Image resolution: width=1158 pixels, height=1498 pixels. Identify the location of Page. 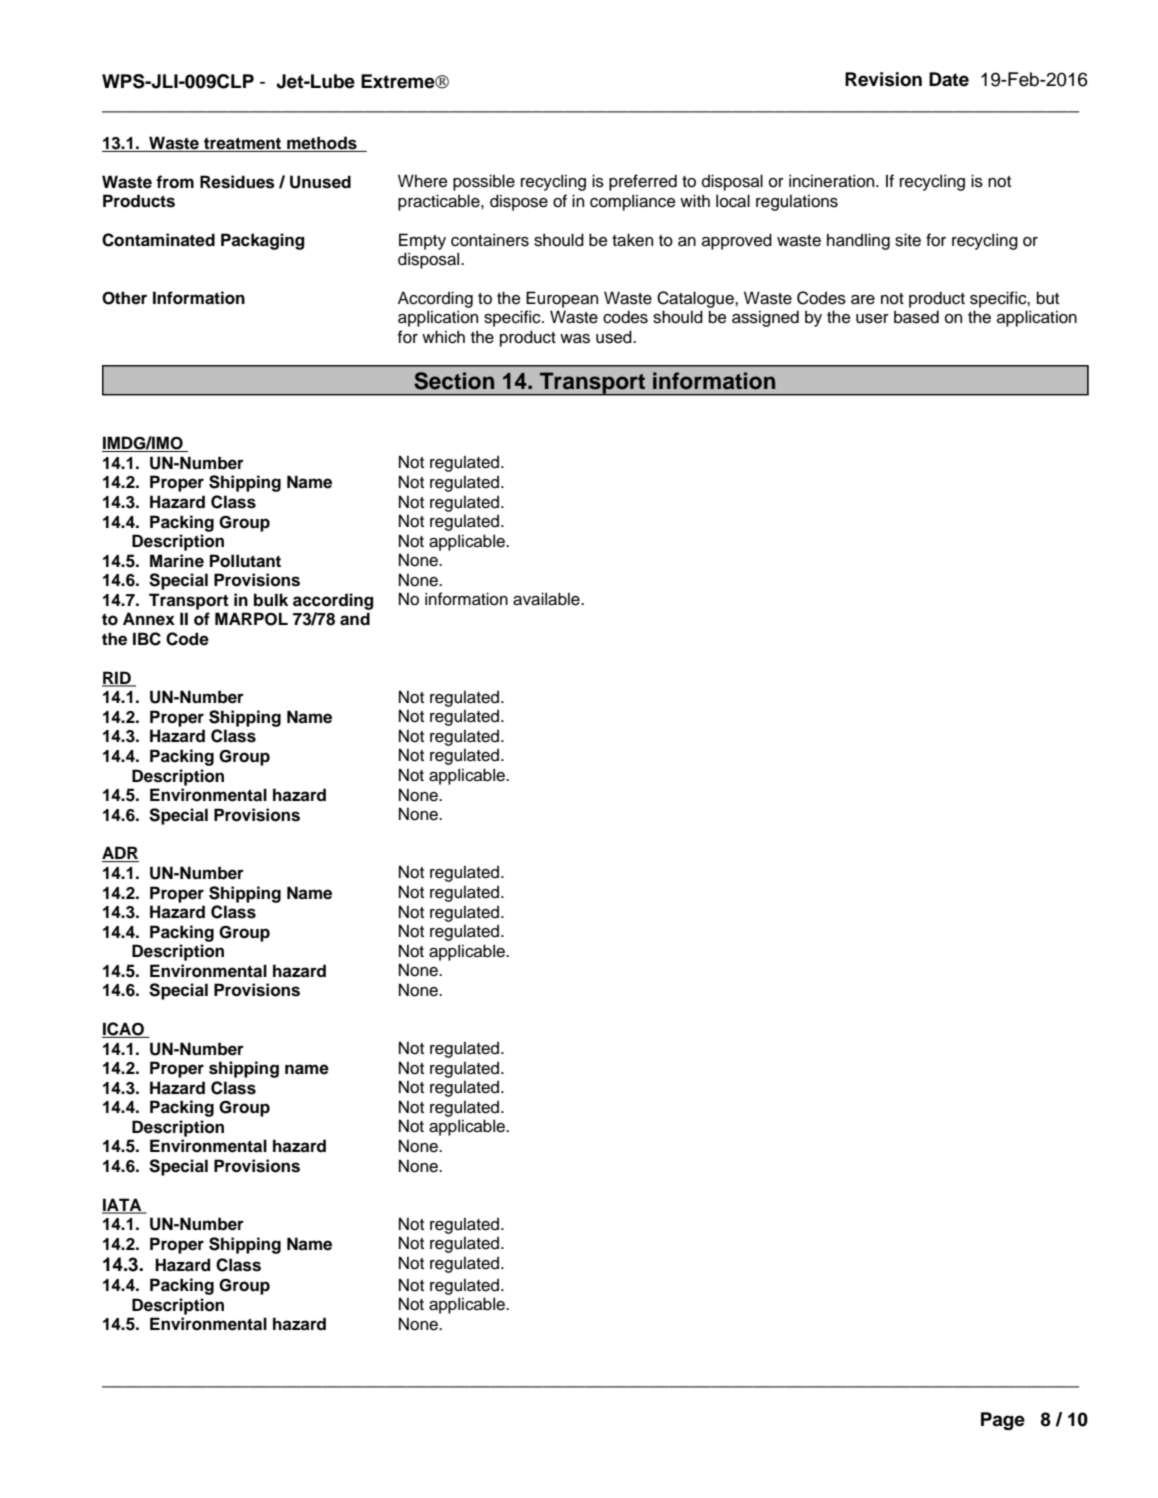
(1003, 1421).
